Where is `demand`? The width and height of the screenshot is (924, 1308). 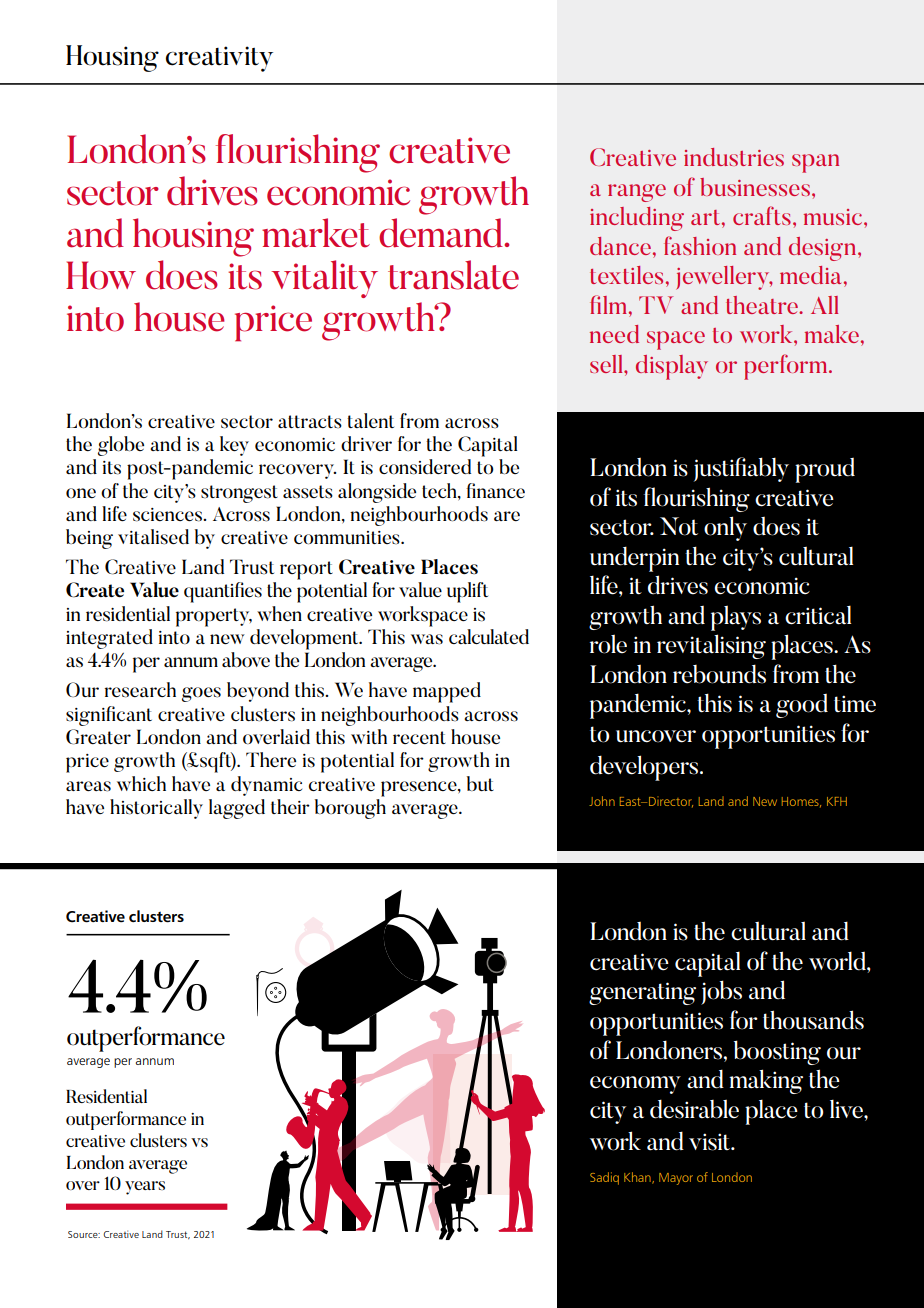
demand is located at coordinates (442, 233).
